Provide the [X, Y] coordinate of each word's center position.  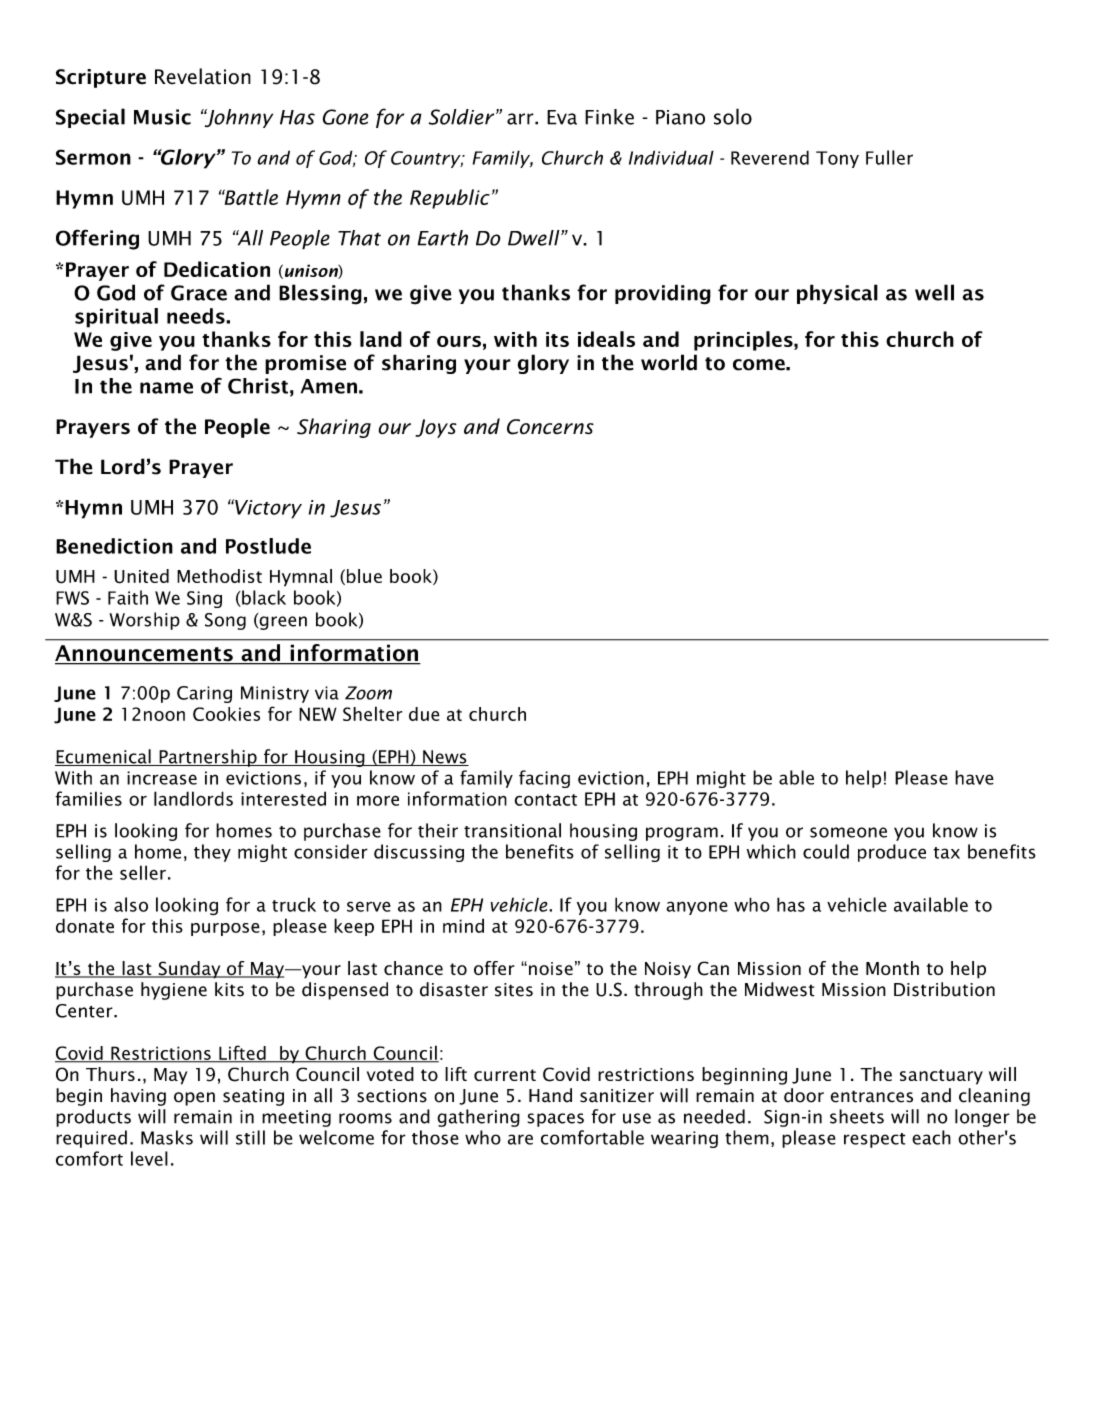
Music [162, 117]
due [424, 714]
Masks [167, 1137]
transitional [512, 830]
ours [459, 341]
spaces [556, 1120]
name [166, 388]
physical [837, 294]
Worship [145, 621]
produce [892, 853]
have [974, 777]
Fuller [889, 157]
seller [143, 872]
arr [521, 119]
